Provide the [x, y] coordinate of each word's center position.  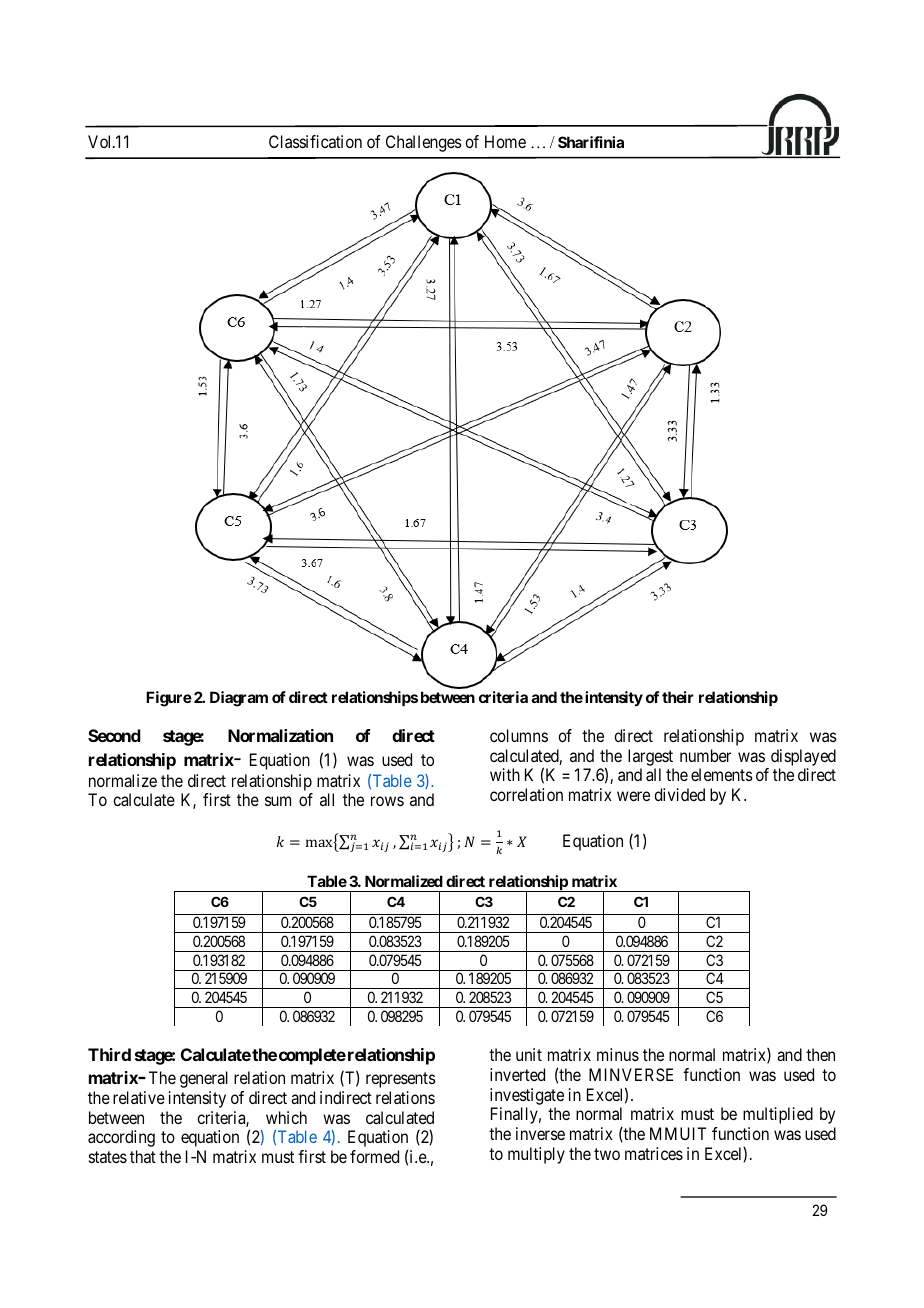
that [143, 1156]
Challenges [424, 143]
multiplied [778, 1115]
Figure [169, 699]
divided [679, 794]
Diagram [239, 699]
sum [278, 801]
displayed [803, 757]
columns [519, 735]
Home [505, 141]
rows [387, 801]
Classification [315, 141]
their [678, 697]
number [705, 755]
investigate [527, 1096]
